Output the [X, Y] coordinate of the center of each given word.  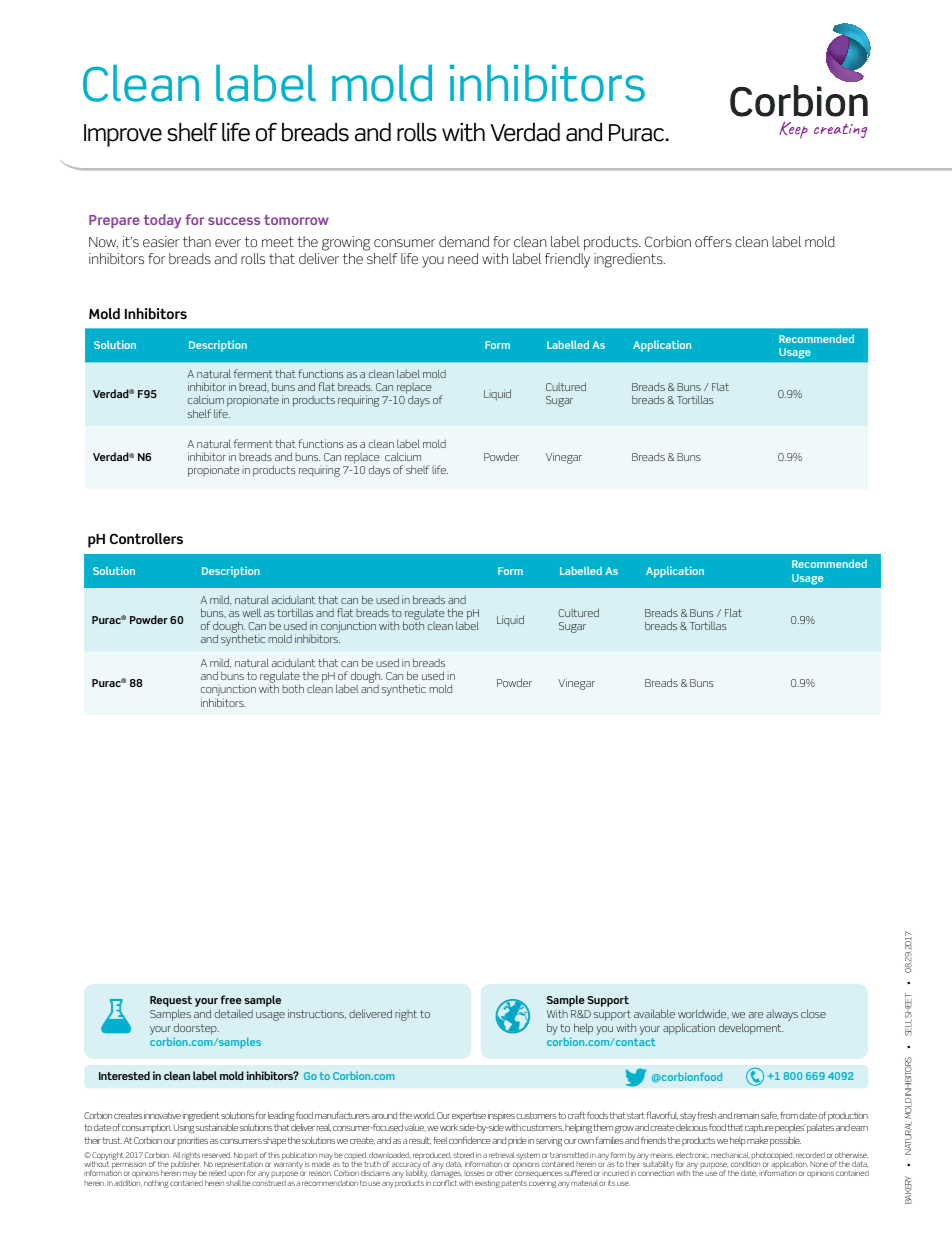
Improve [123, 135]
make [757, 1140]
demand [464, 241]
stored [464, 1155]
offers [713, 241]
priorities [193, 1141]
